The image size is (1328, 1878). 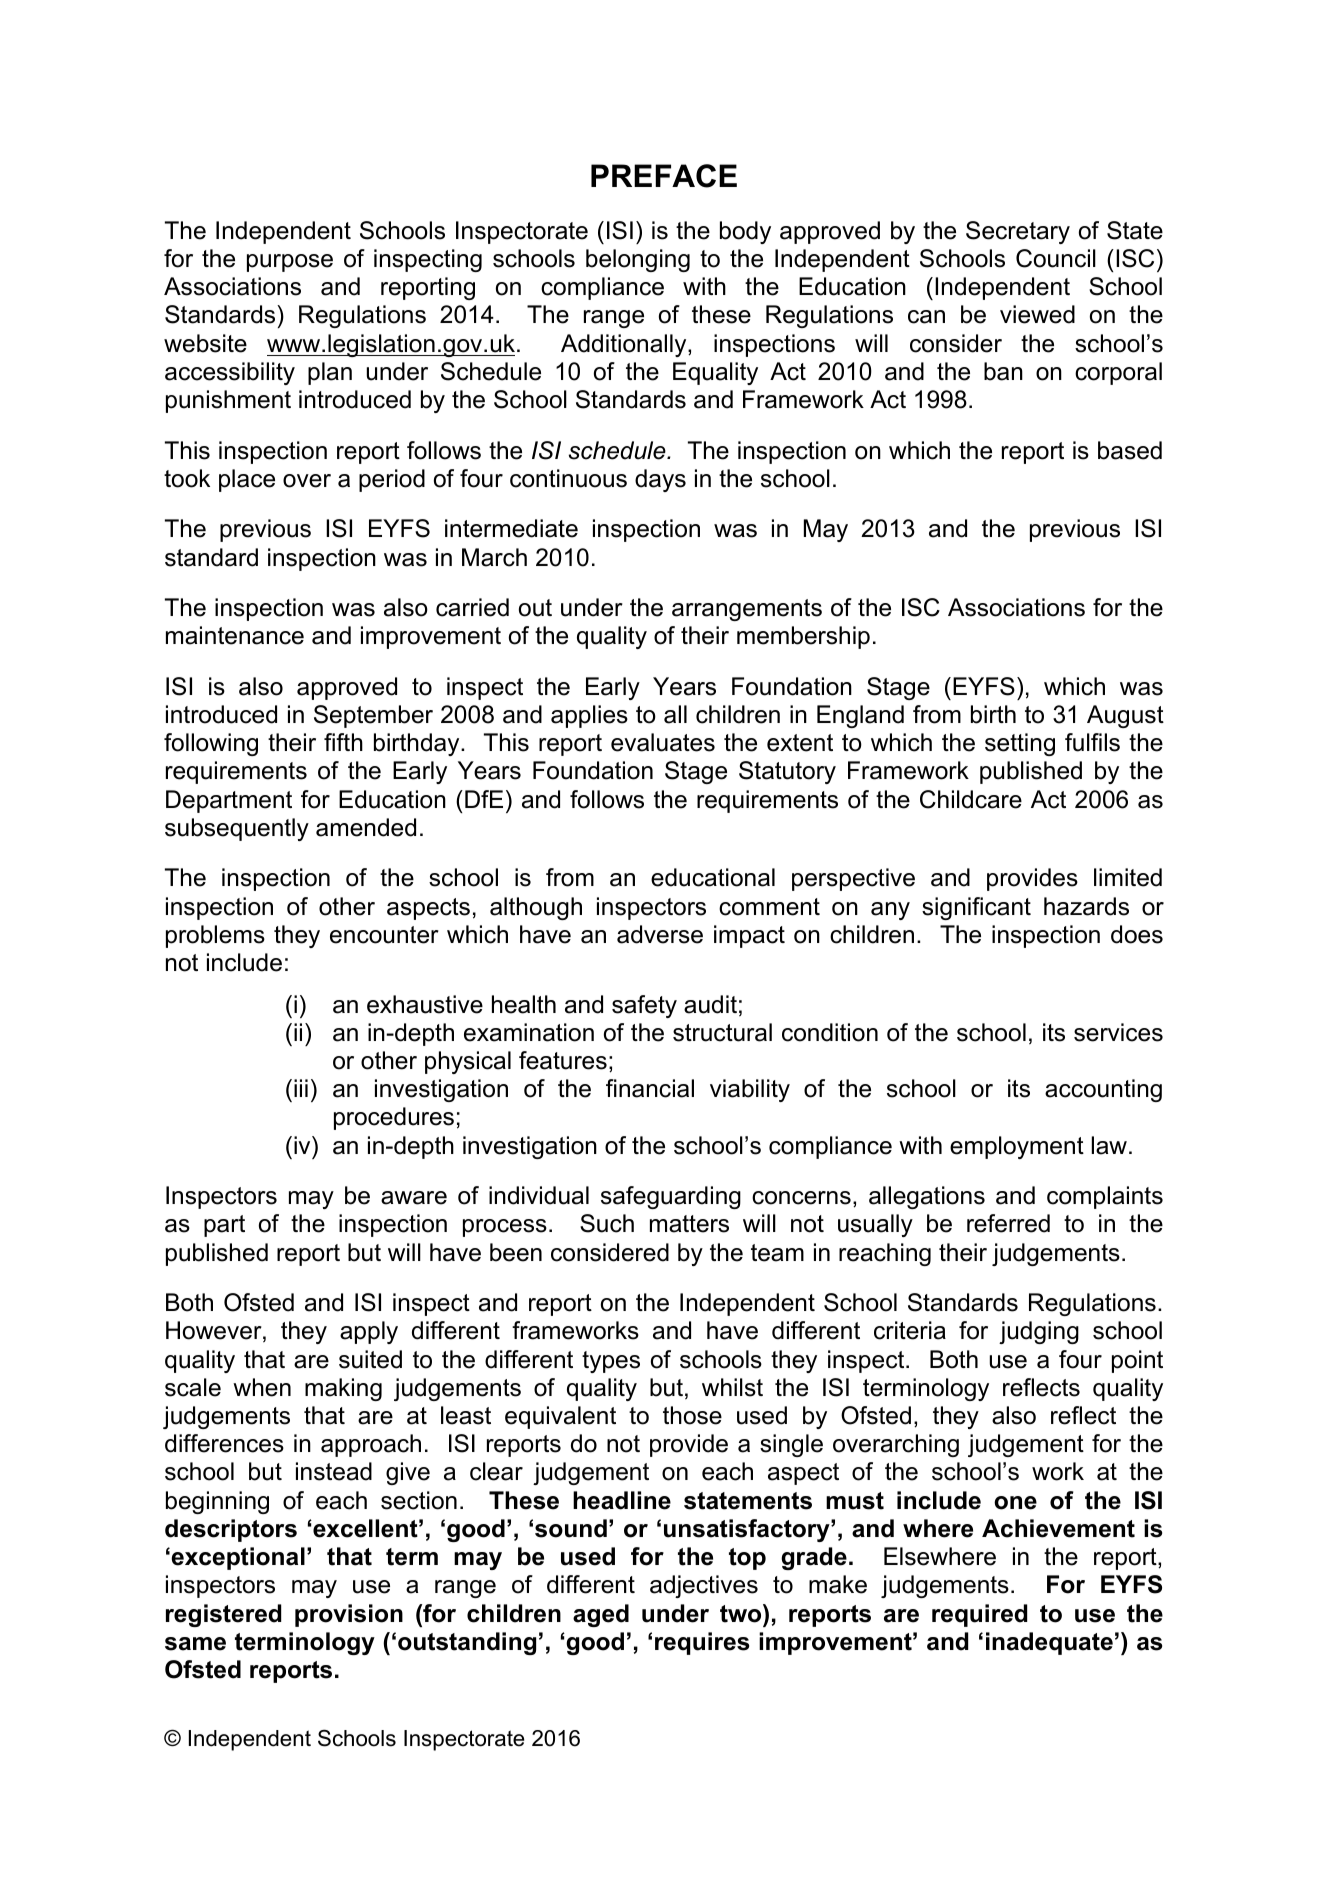 I want to click on significant, so click(x=976, y=908).
